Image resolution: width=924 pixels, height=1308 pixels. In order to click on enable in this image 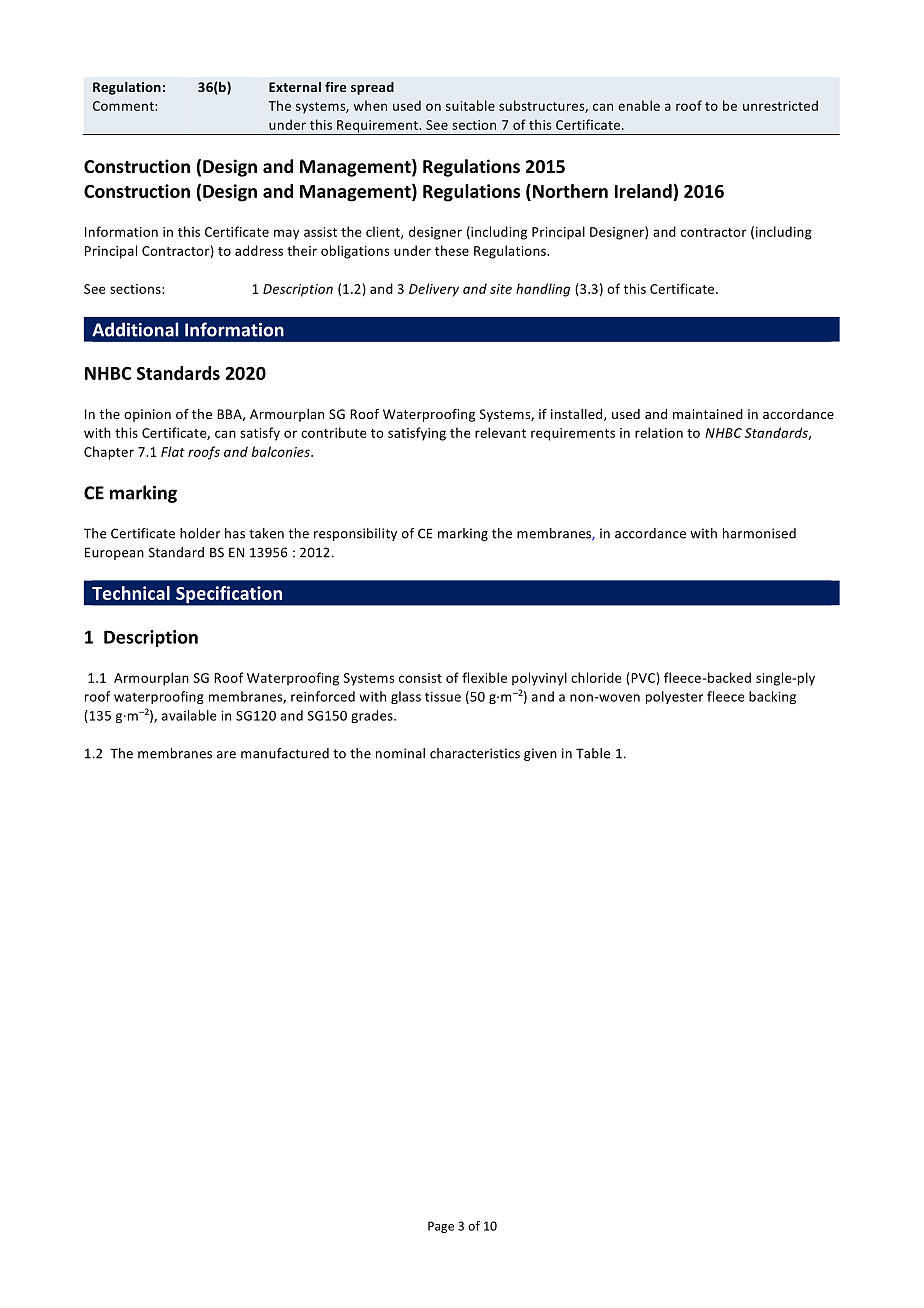, I will do `click(639, 105)`.
